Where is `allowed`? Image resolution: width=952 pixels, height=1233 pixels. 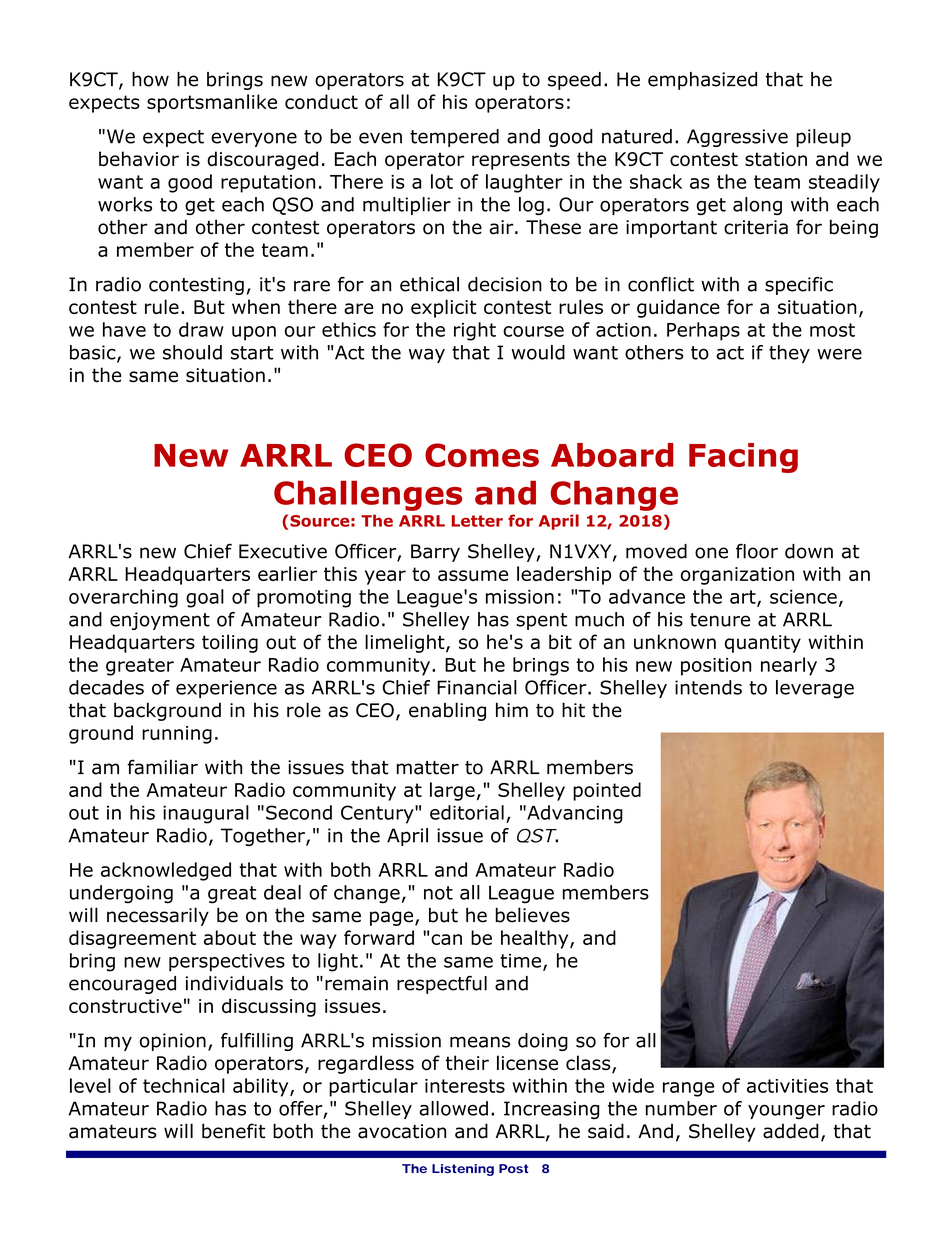
allowed is located at coordinates (453, 1108).
